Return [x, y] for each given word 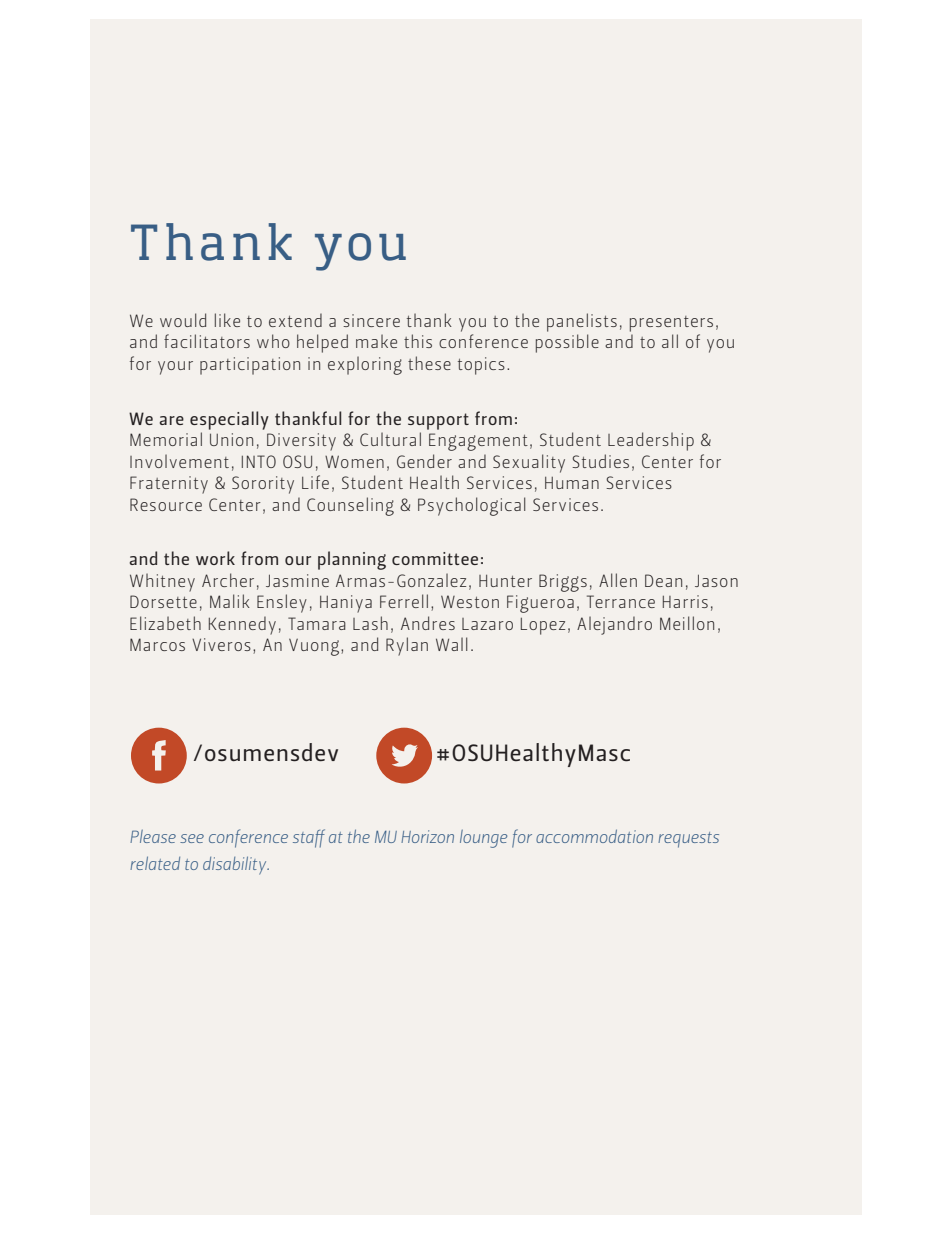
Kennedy [242, 625]
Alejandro [614, 625]
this [418, 341]
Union [231, 439]
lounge [483, 839]
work [215, 558]
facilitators [207, 341]
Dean [663, 580]
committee [435, 558]
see [192, 838]
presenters [671, 324]
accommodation [594, 836]
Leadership [651, 441]
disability [236, 865]
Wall [451, 644]
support [438, 421]
